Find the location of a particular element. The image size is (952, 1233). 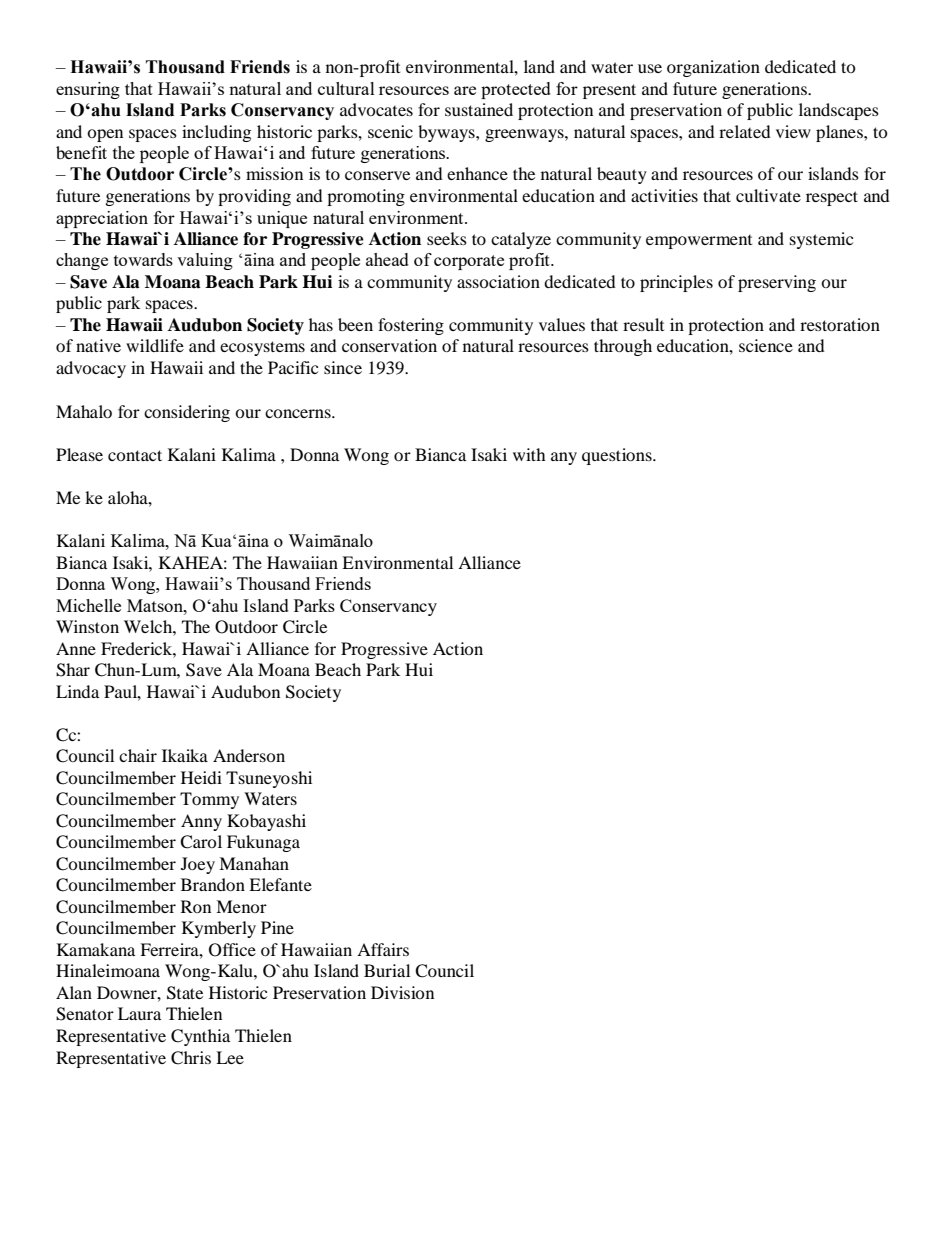

Michelle is located at coordinates (88, 605).
